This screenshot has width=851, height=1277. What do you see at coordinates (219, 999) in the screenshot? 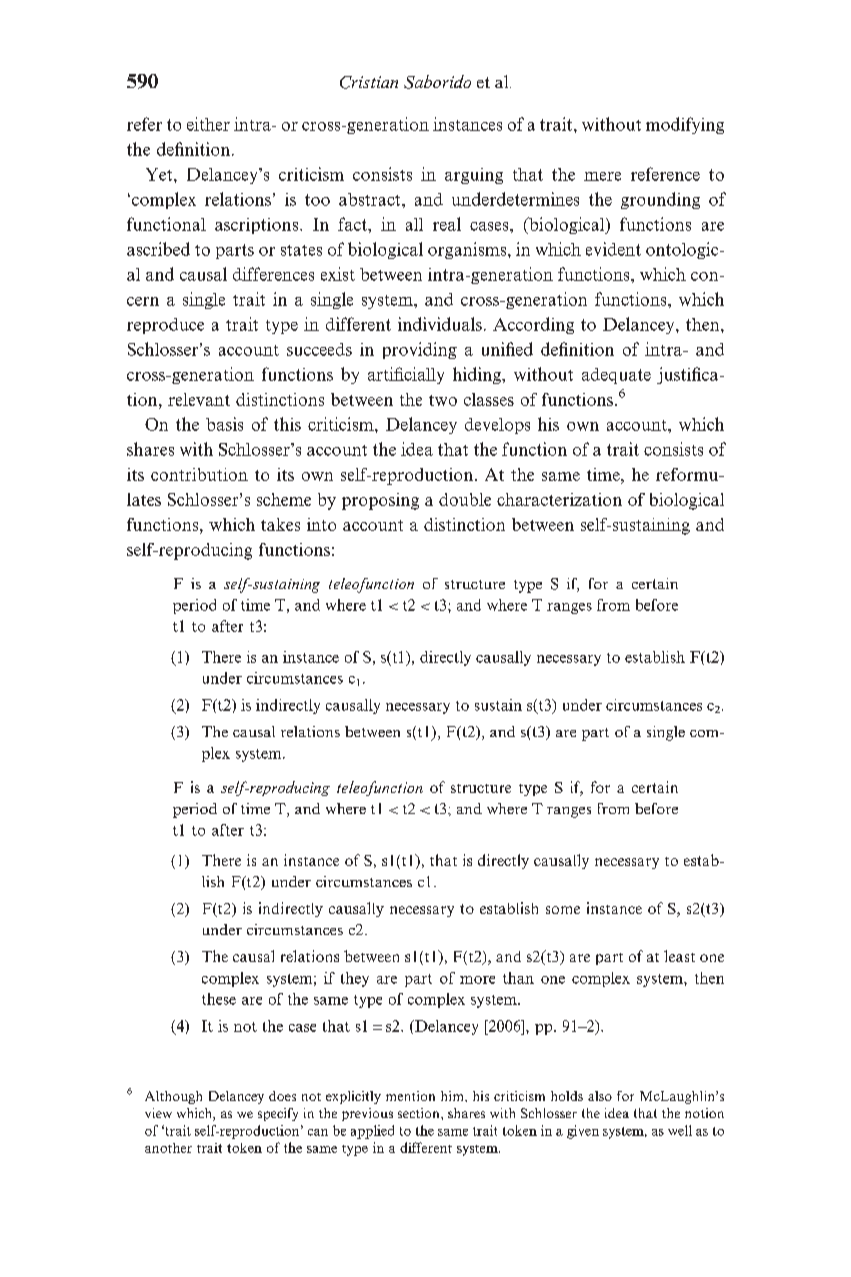
I see `these` at bounding box center [219, 999].
